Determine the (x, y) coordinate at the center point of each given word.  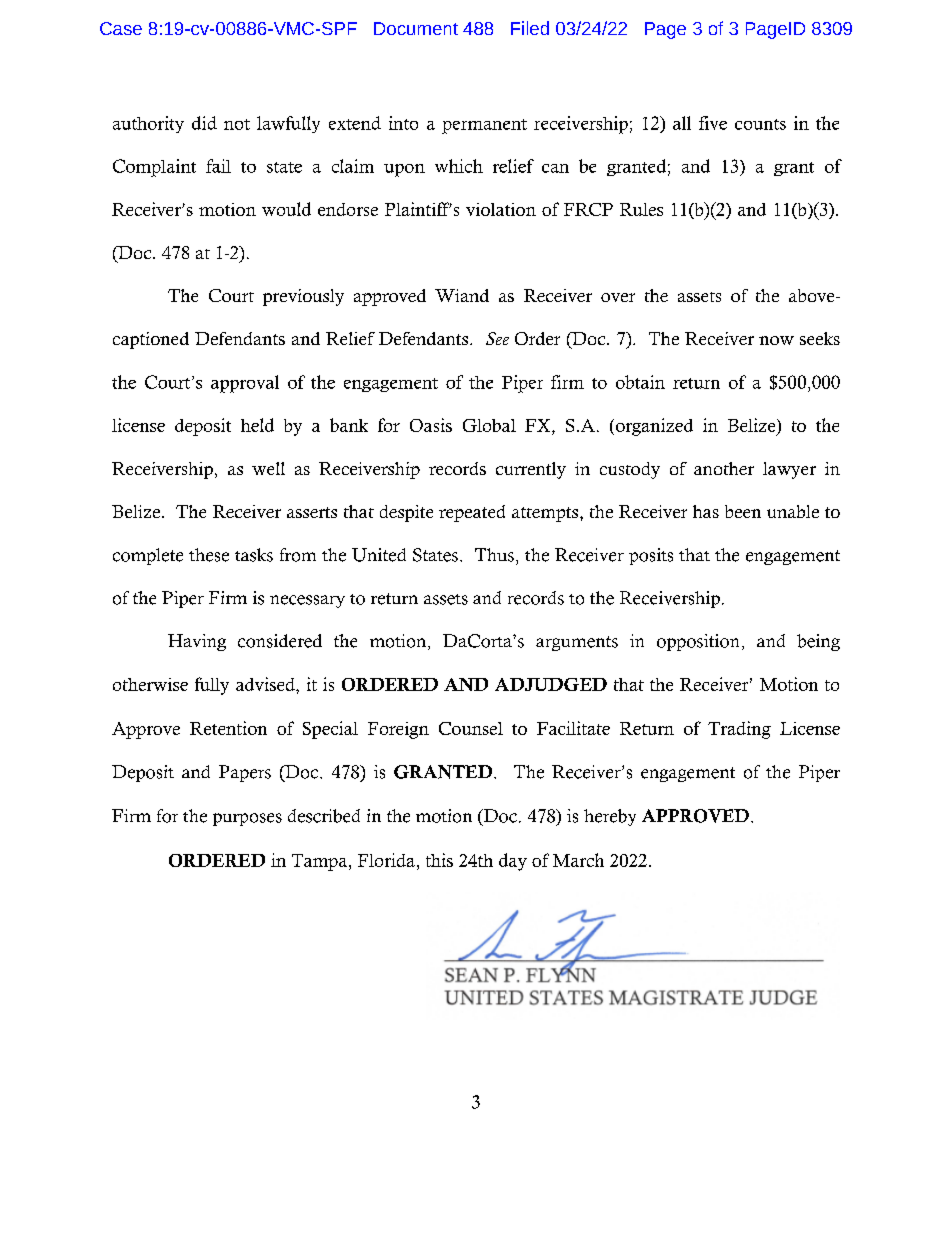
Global (489, 425)
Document (416, 28)
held (257, 425)
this (439, 860)
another (724, 468)
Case (121, 28)
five (713, 123)
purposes (247, 819)
